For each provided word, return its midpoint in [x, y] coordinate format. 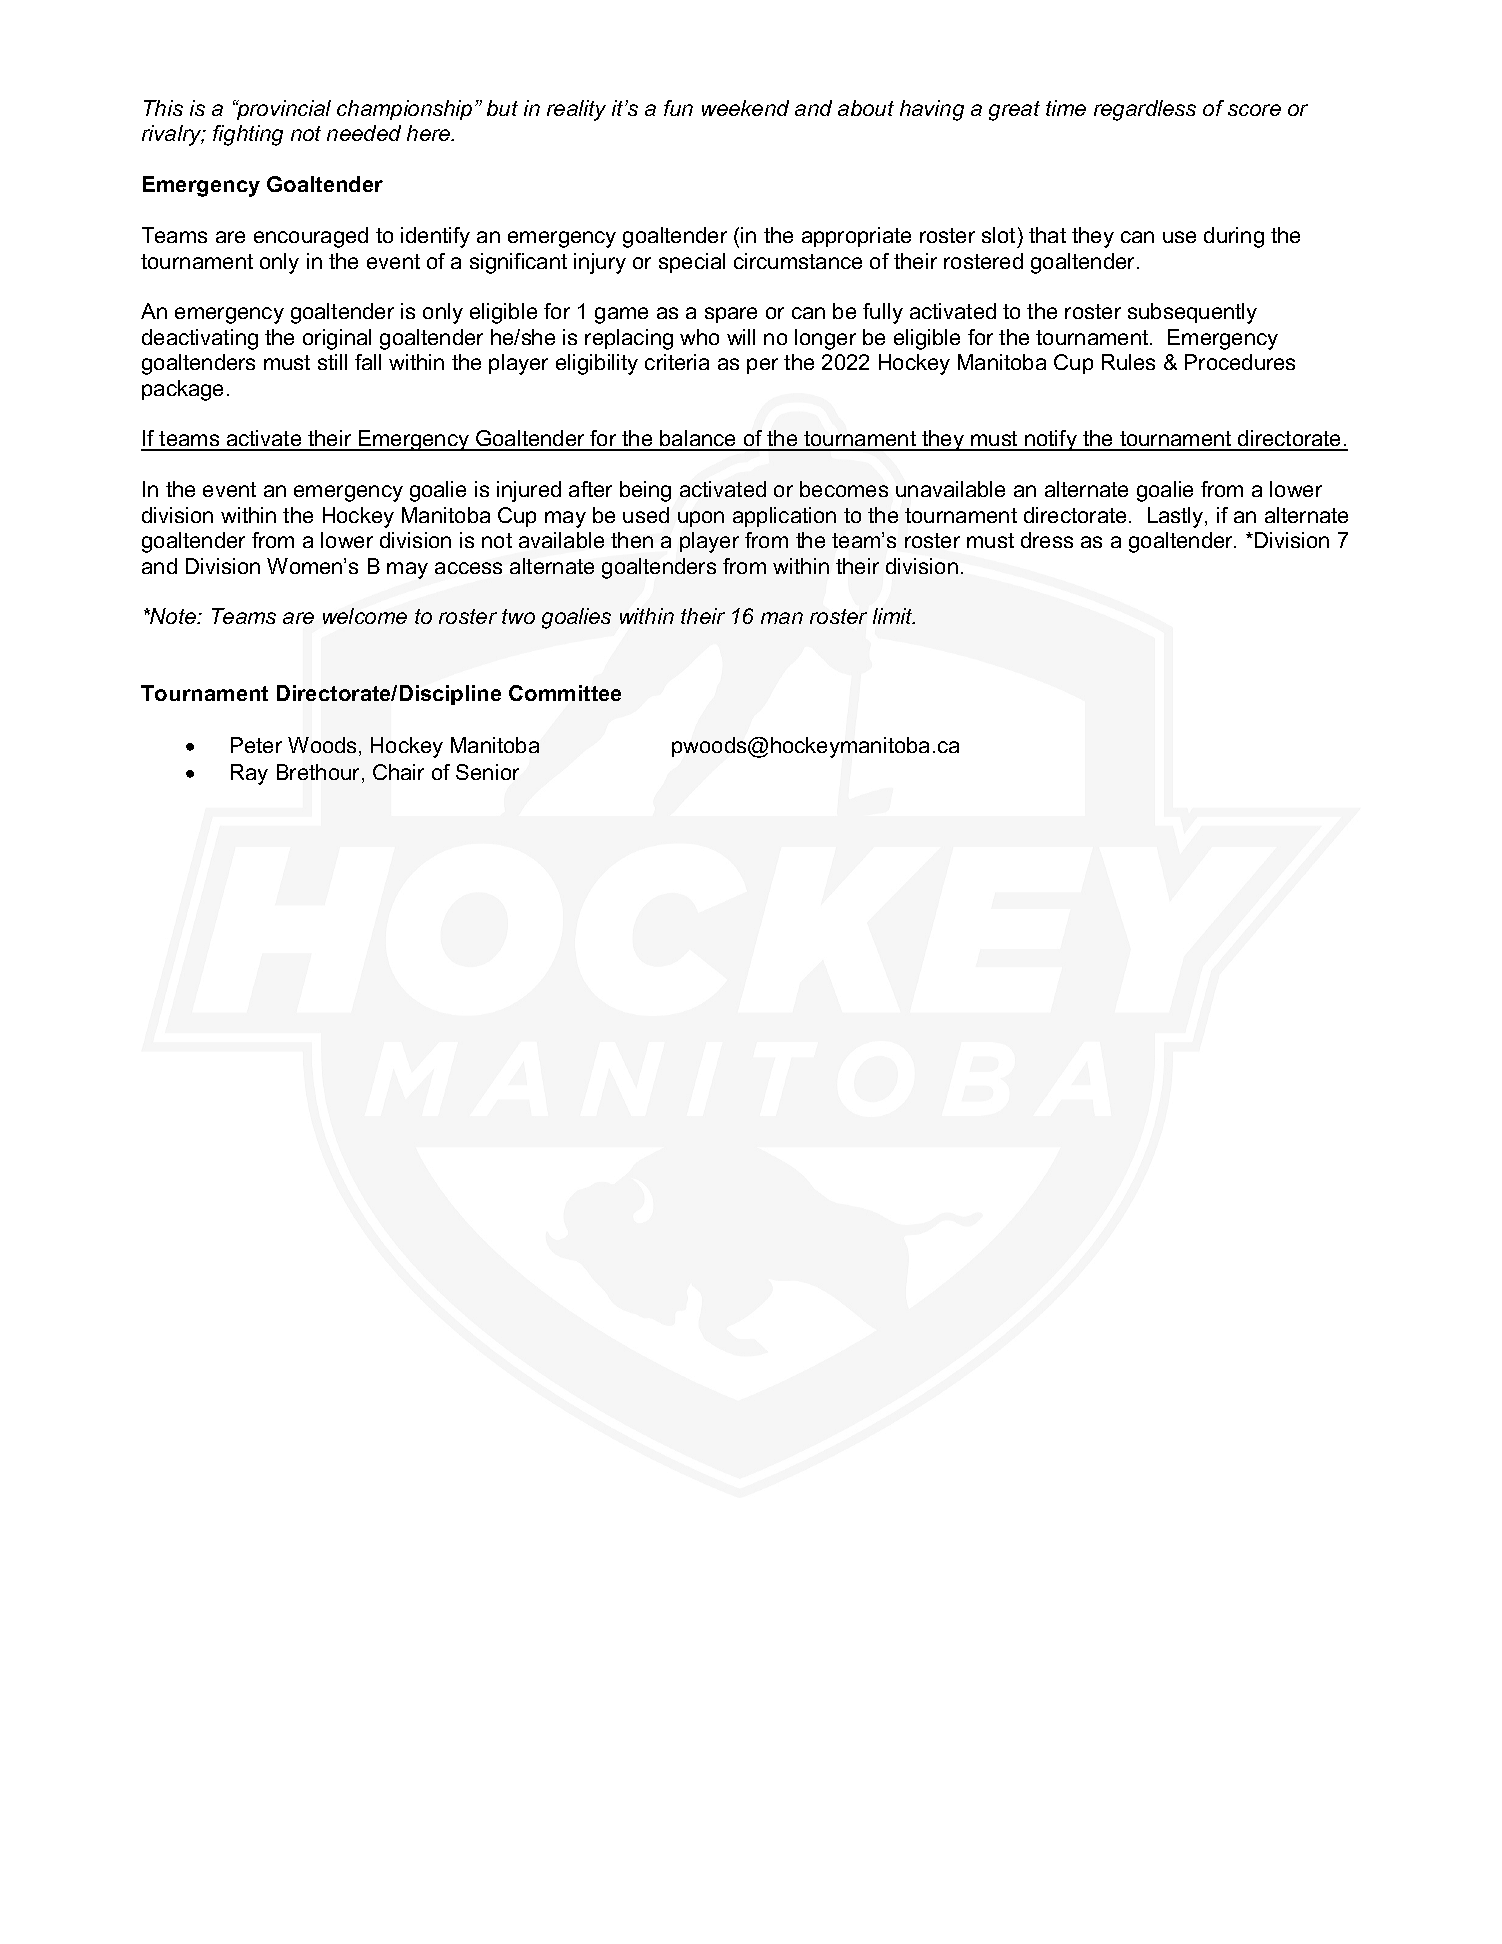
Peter [256, 745]
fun [678, 108]
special [692, 263]
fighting [248, 135]
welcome [365, 616]
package [182, 390]
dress [1047, 540]
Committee [565, 693]
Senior [487, 772]
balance [698, 440]
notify [1051, 440]
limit [894, 616]
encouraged [311, 237]
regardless [1145, 110]
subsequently [1192, 313]
